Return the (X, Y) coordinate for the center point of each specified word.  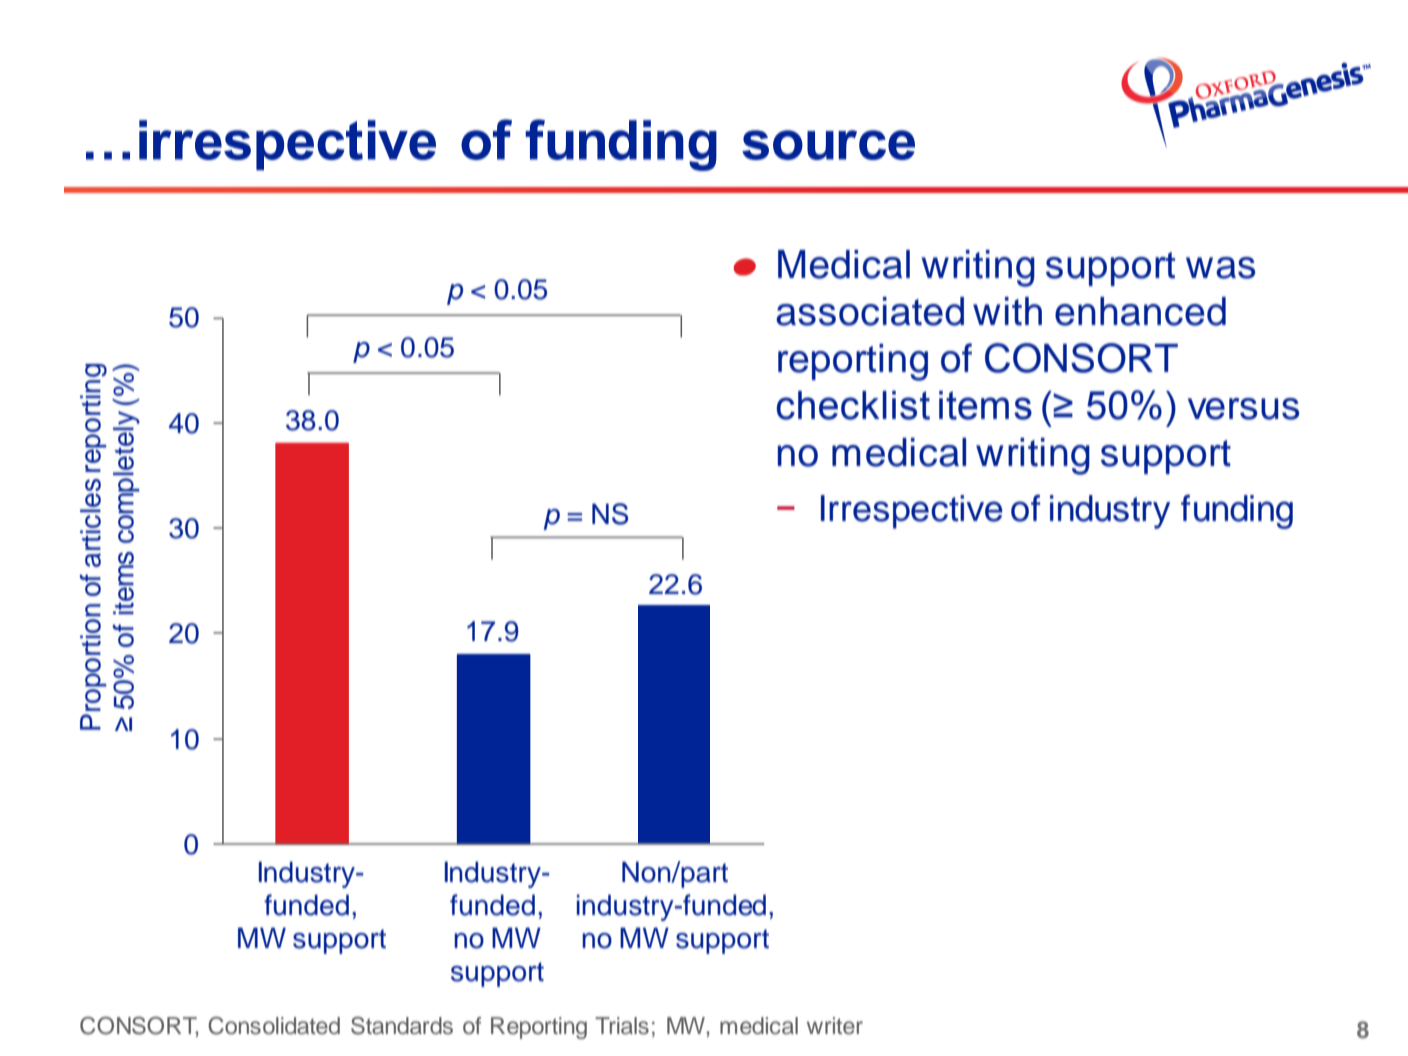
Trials (622, 1026)
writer (835, 1026)
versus (1243, 409)
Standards (402, 1025)
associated (870, 311)
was (1220, 268)
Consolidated (274, 1025)
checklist (853, 405)
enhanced (1140, 311)
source (828, 145)
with (1007, 311)
